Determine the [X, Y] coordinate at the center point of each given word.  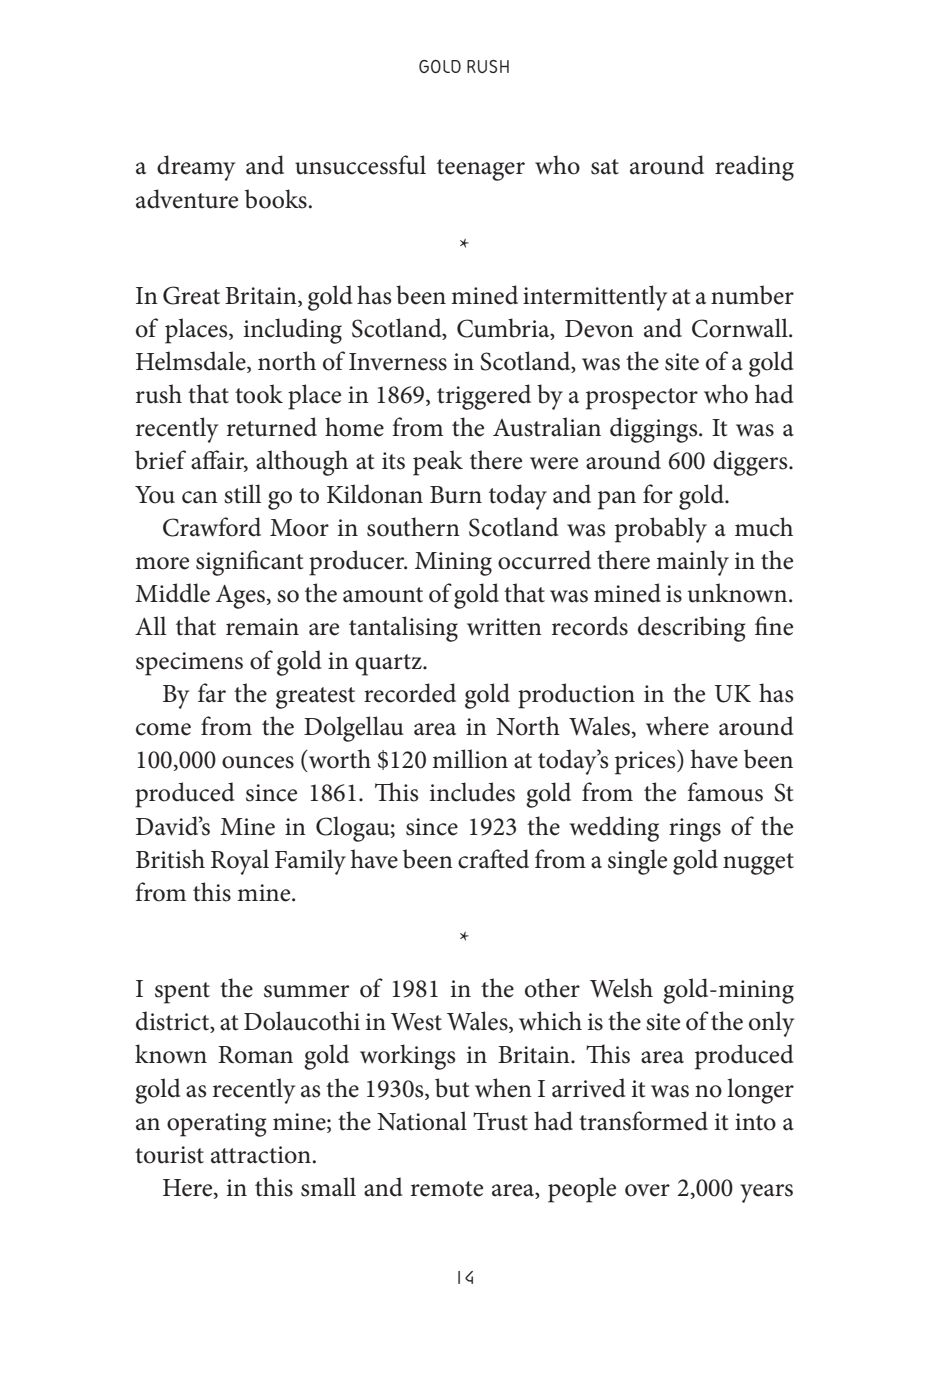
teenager [481, 170]
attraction [261, 1155]
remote [447, 1189]
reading [754, 168]
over [647, 1190]
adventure [187, 199]
